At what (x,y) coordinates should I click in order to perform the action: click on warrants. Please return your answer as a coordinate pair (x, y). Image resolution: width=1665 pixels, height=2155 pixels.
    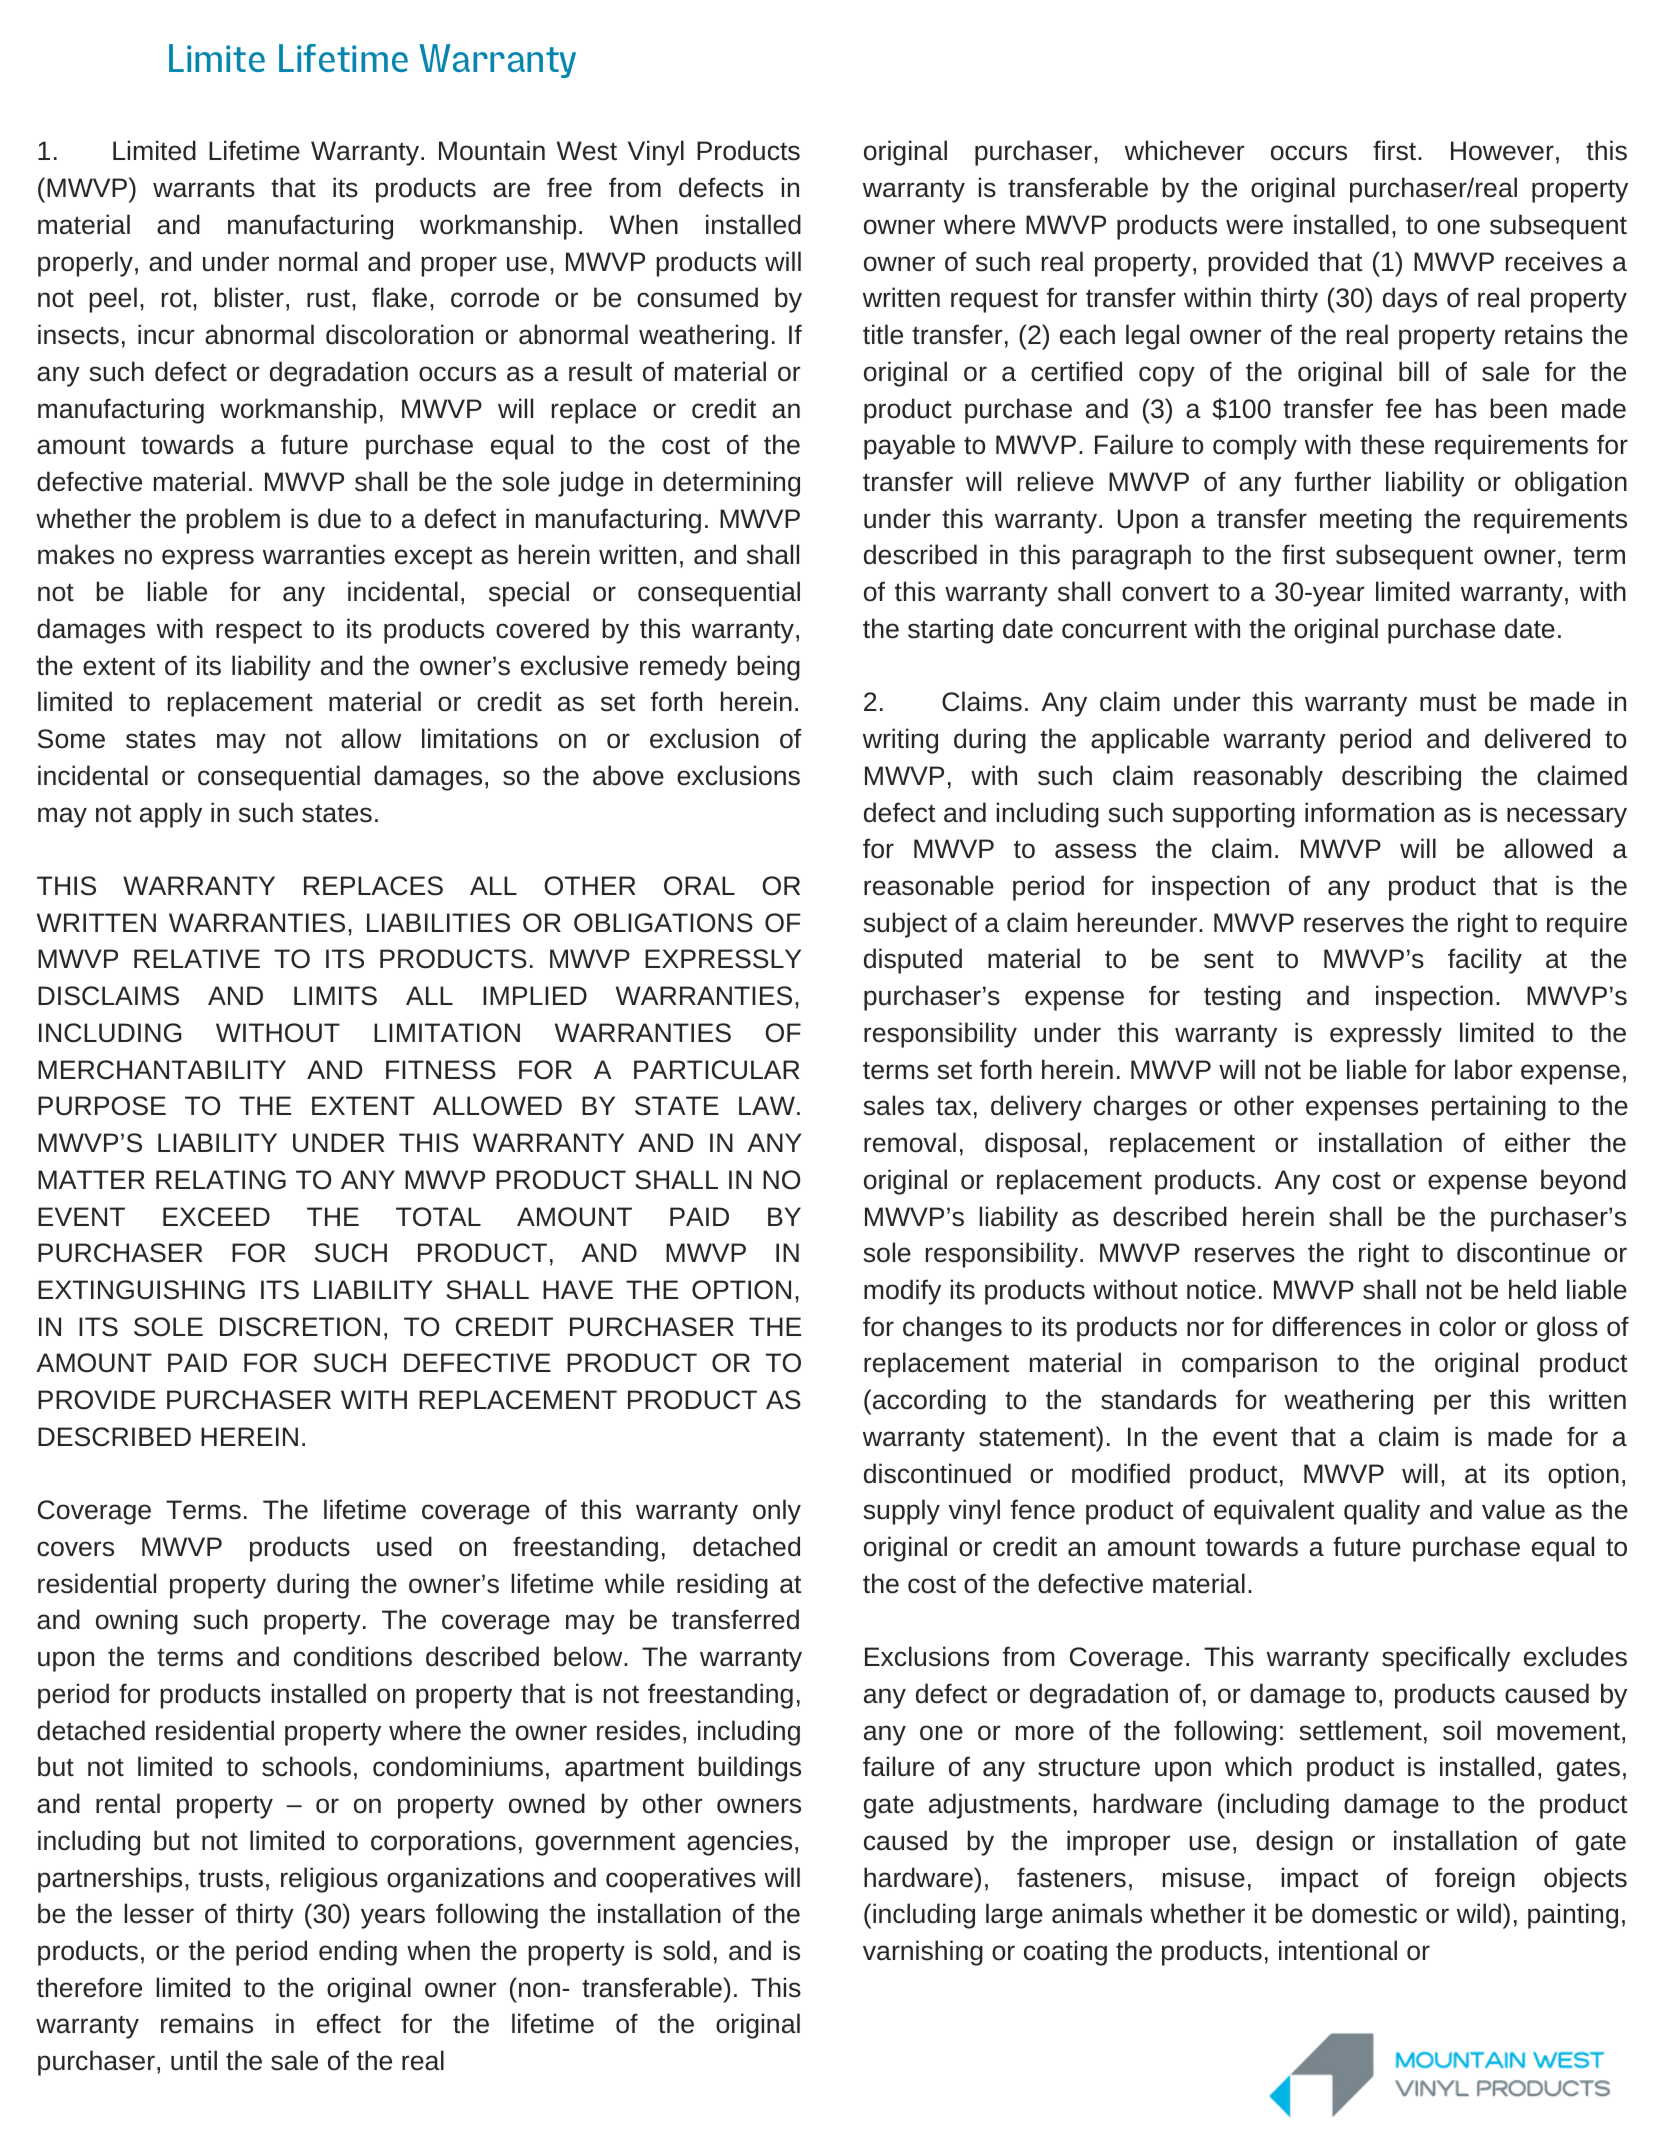
    Looking at the image, I should click on (204, 189).
